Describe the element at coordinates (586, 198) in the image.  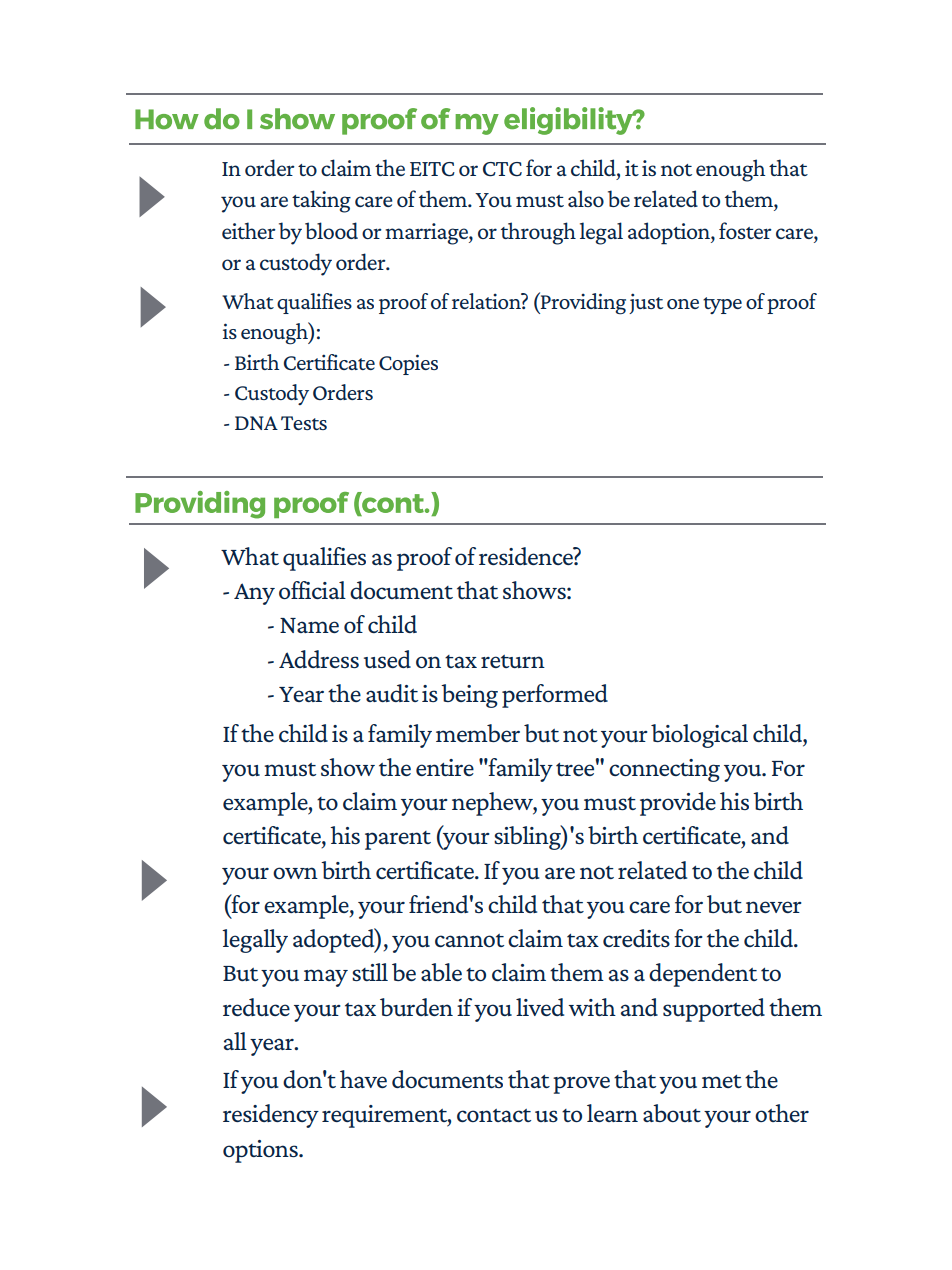
I see `also` at that location.
